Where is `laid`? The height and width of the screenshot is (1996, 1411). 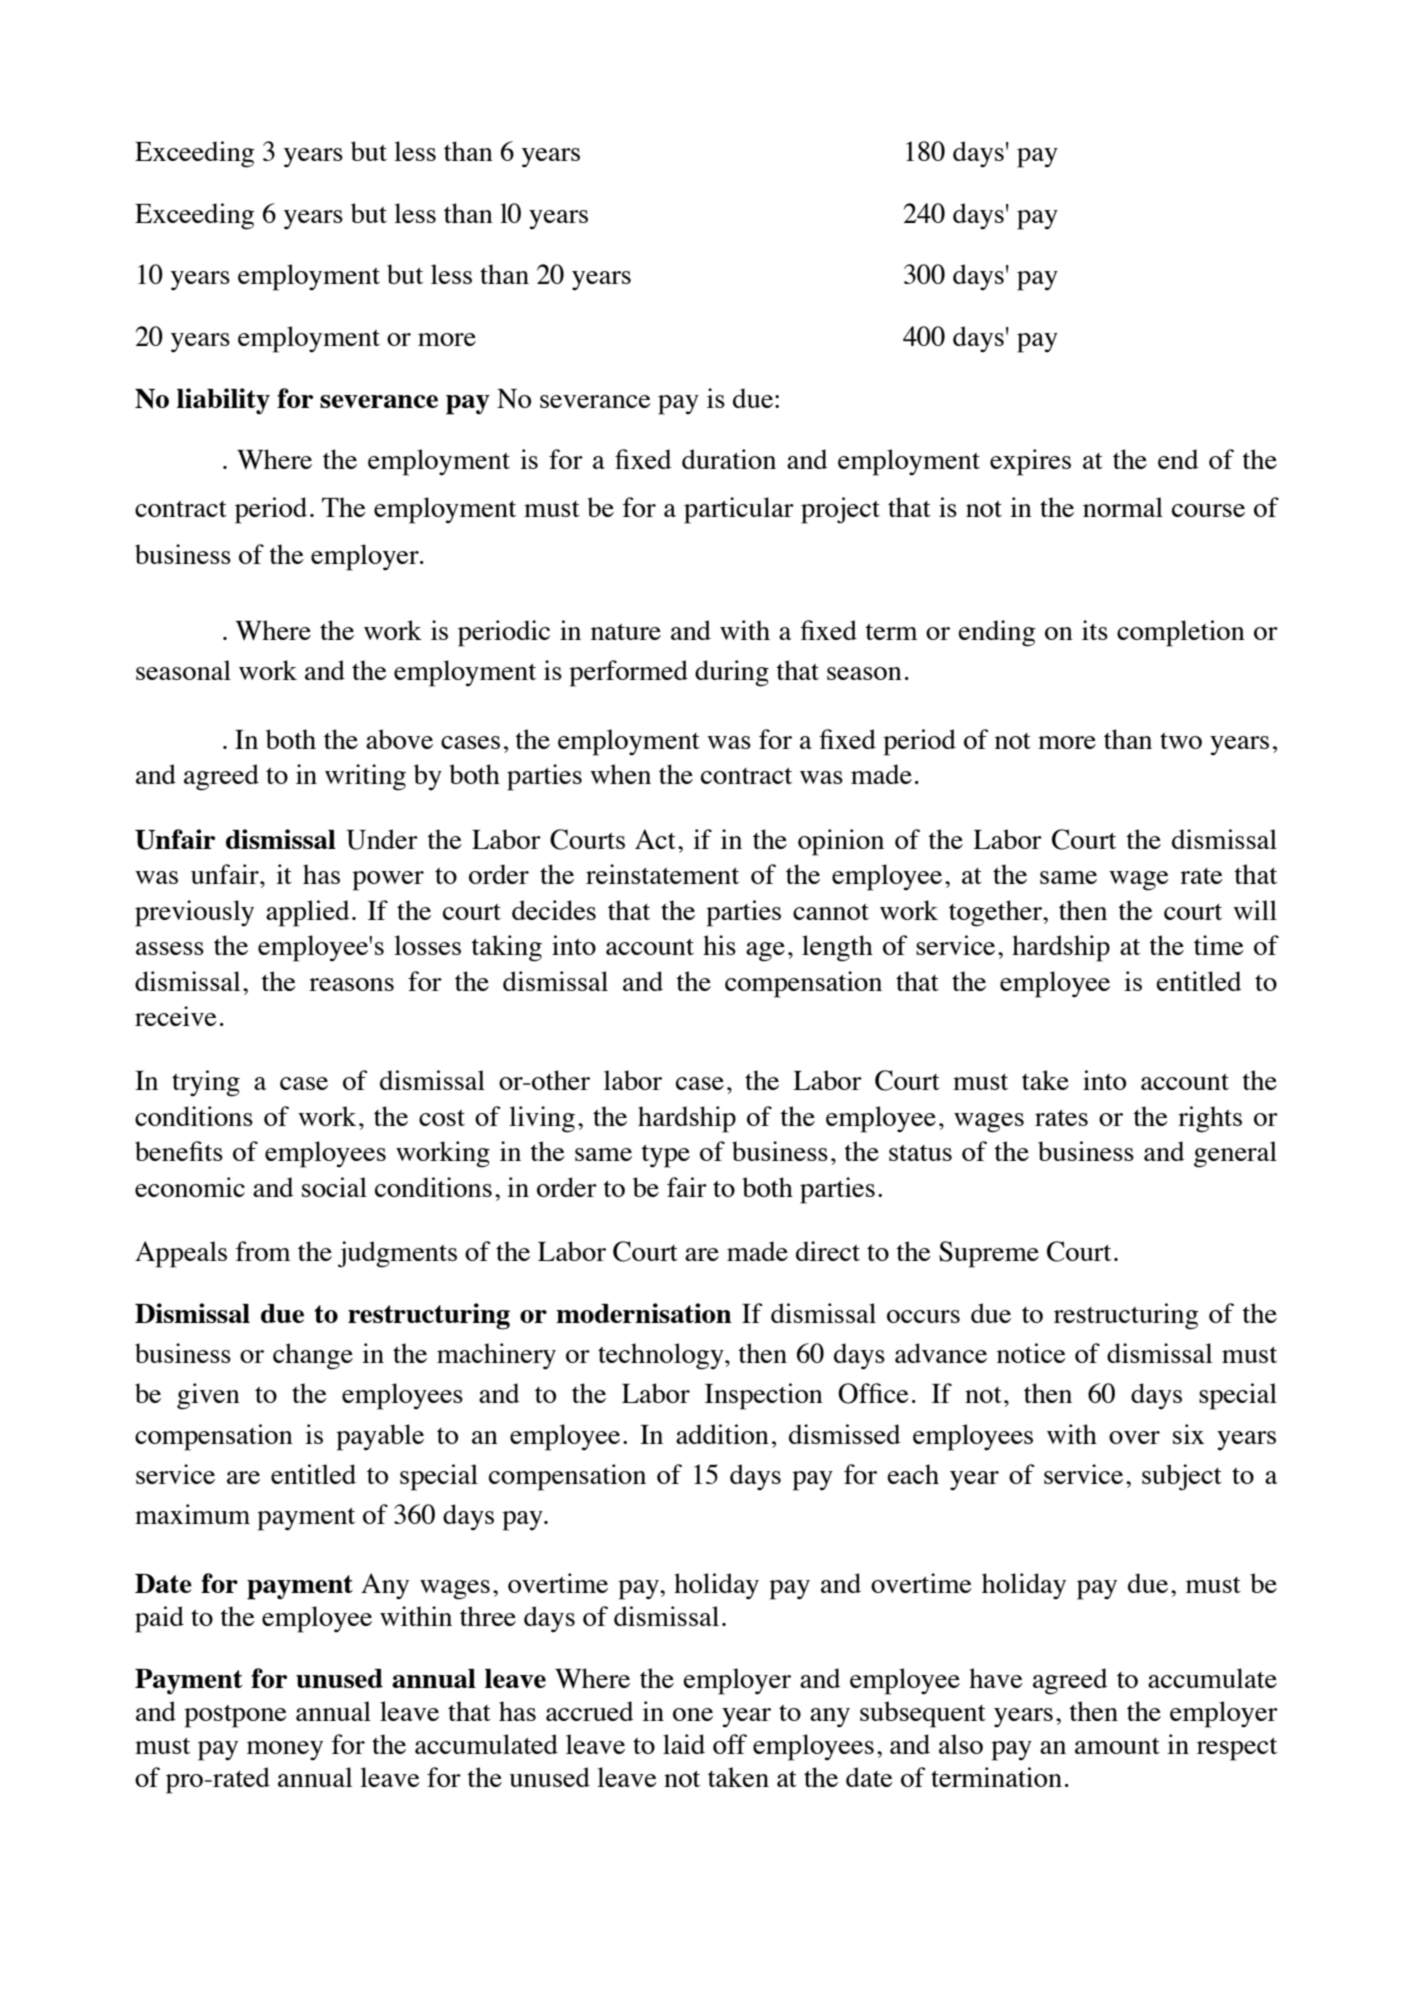
laid is located at coordinates (684, 1744).
